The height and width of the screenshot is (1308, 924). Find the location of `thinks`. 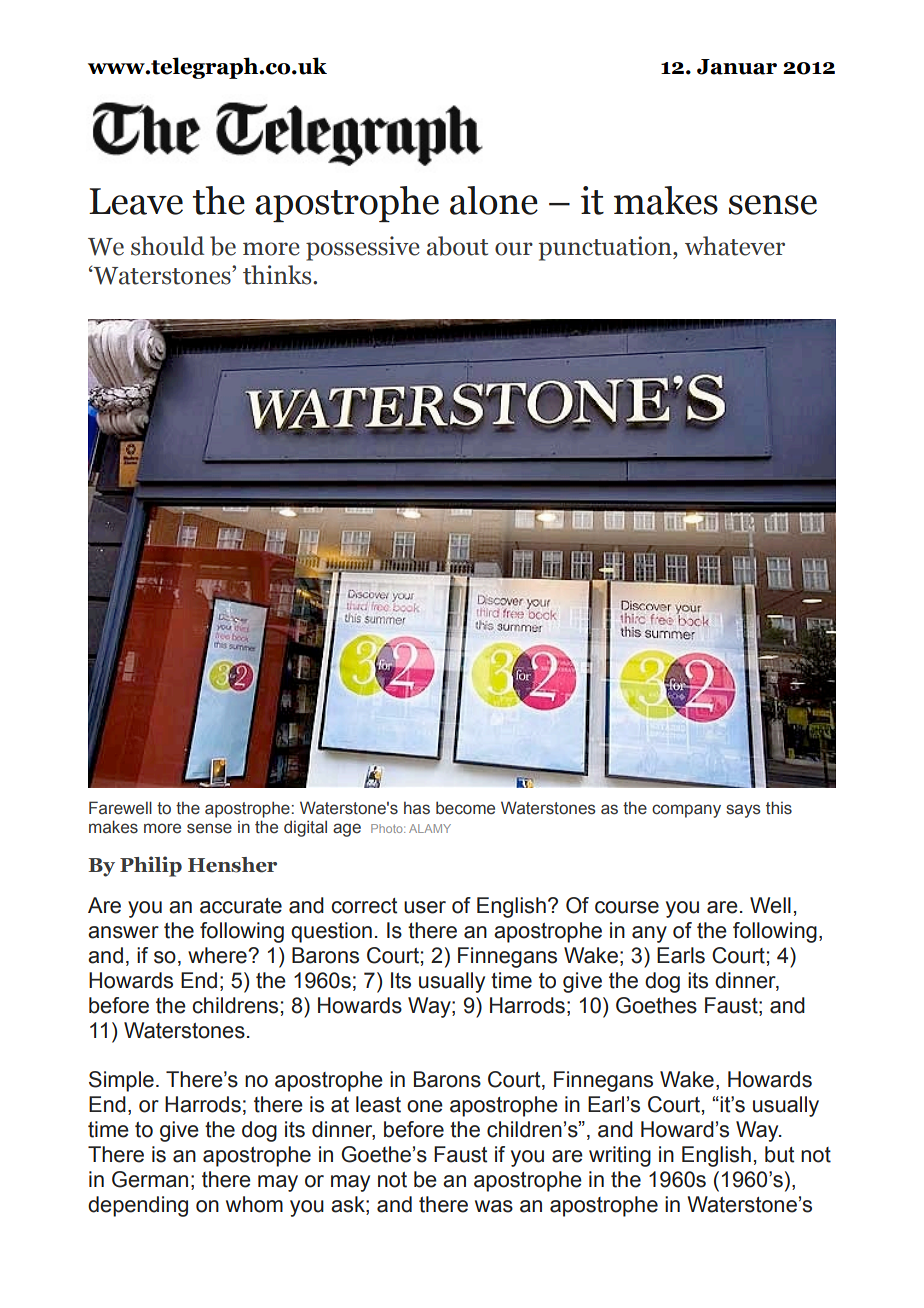

thinks is located at coordinates (278, 275).
